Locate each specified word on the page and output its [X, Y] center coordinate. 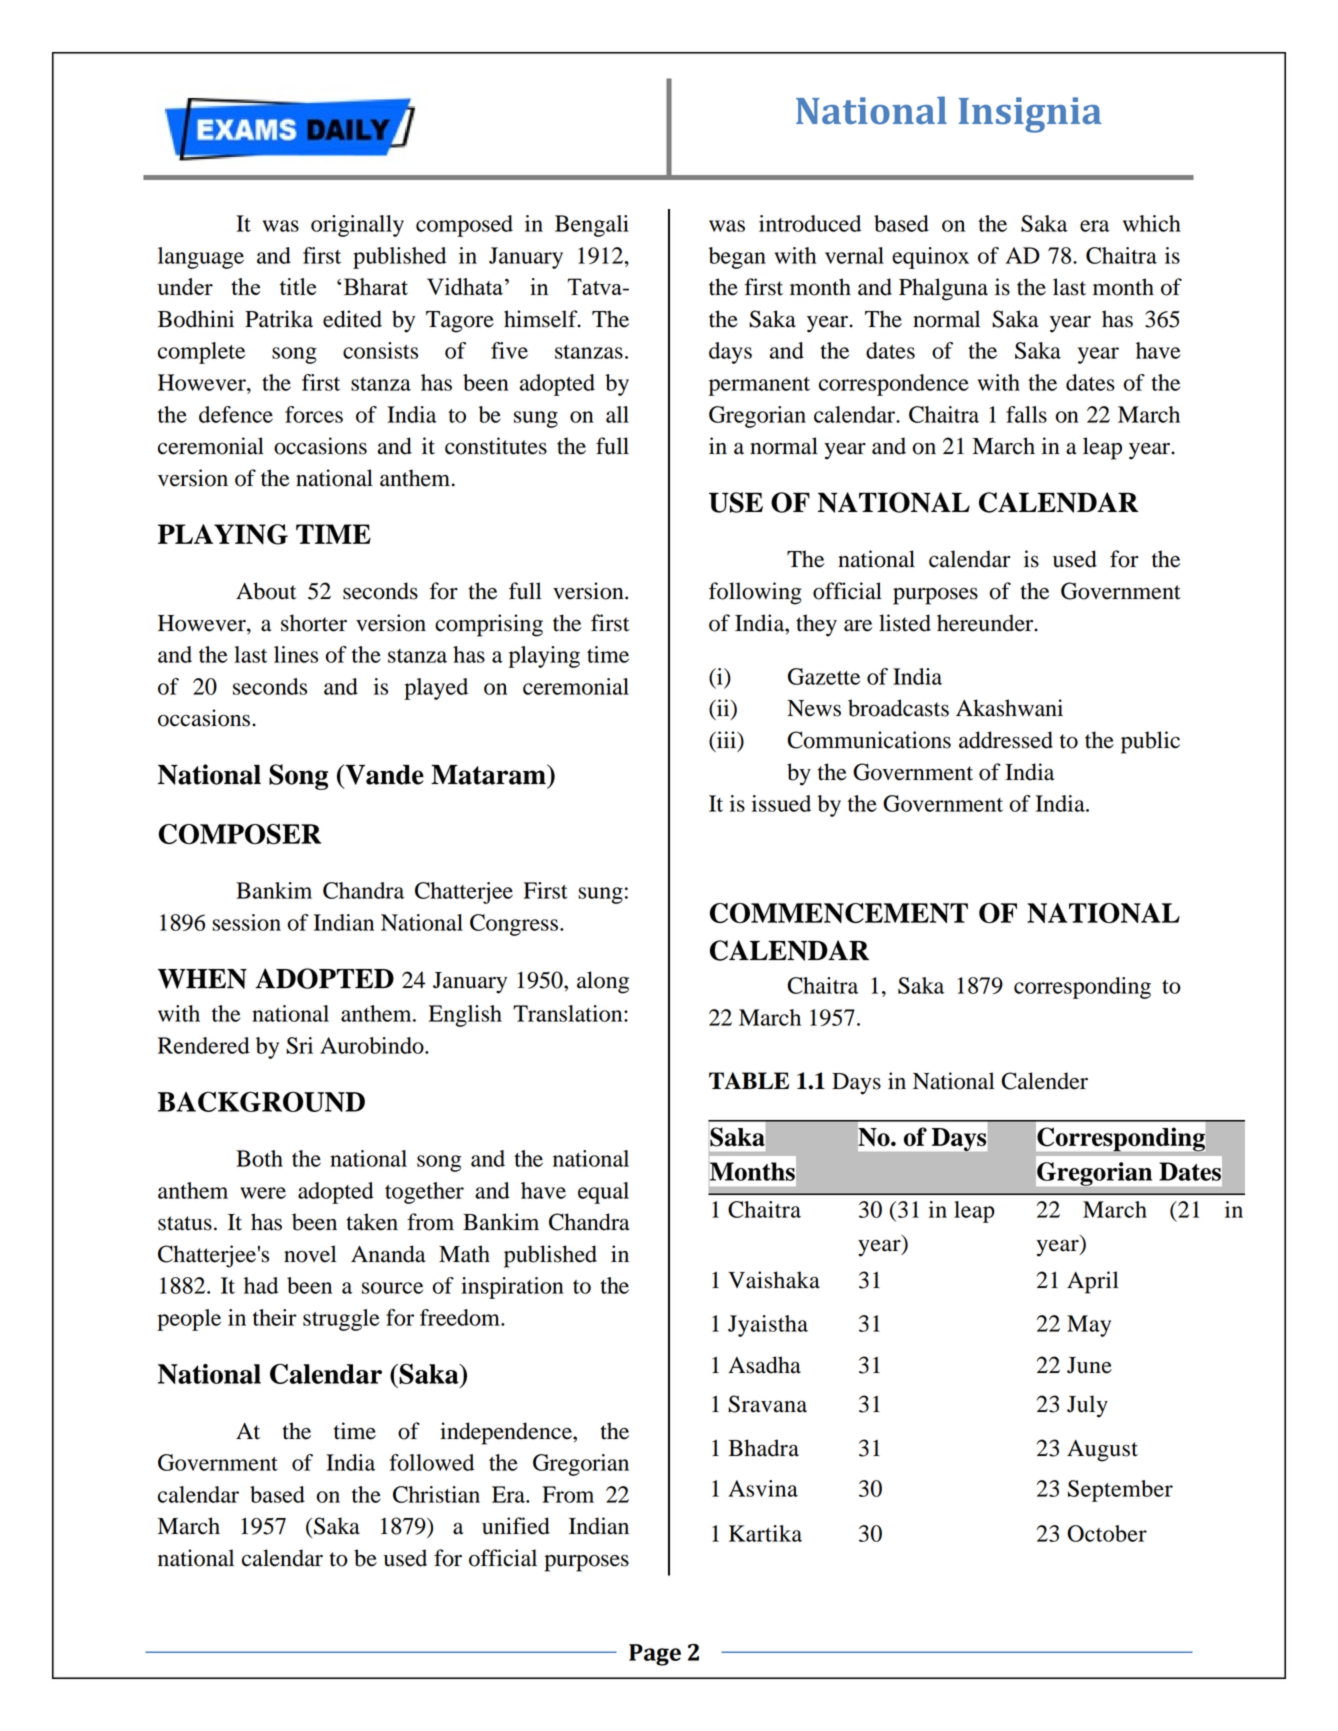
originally [357, 226]
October [1107, 1533]
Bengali [592, 226]
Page [655, 1655]
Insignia [1030, 115]
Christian [436, 1494]
